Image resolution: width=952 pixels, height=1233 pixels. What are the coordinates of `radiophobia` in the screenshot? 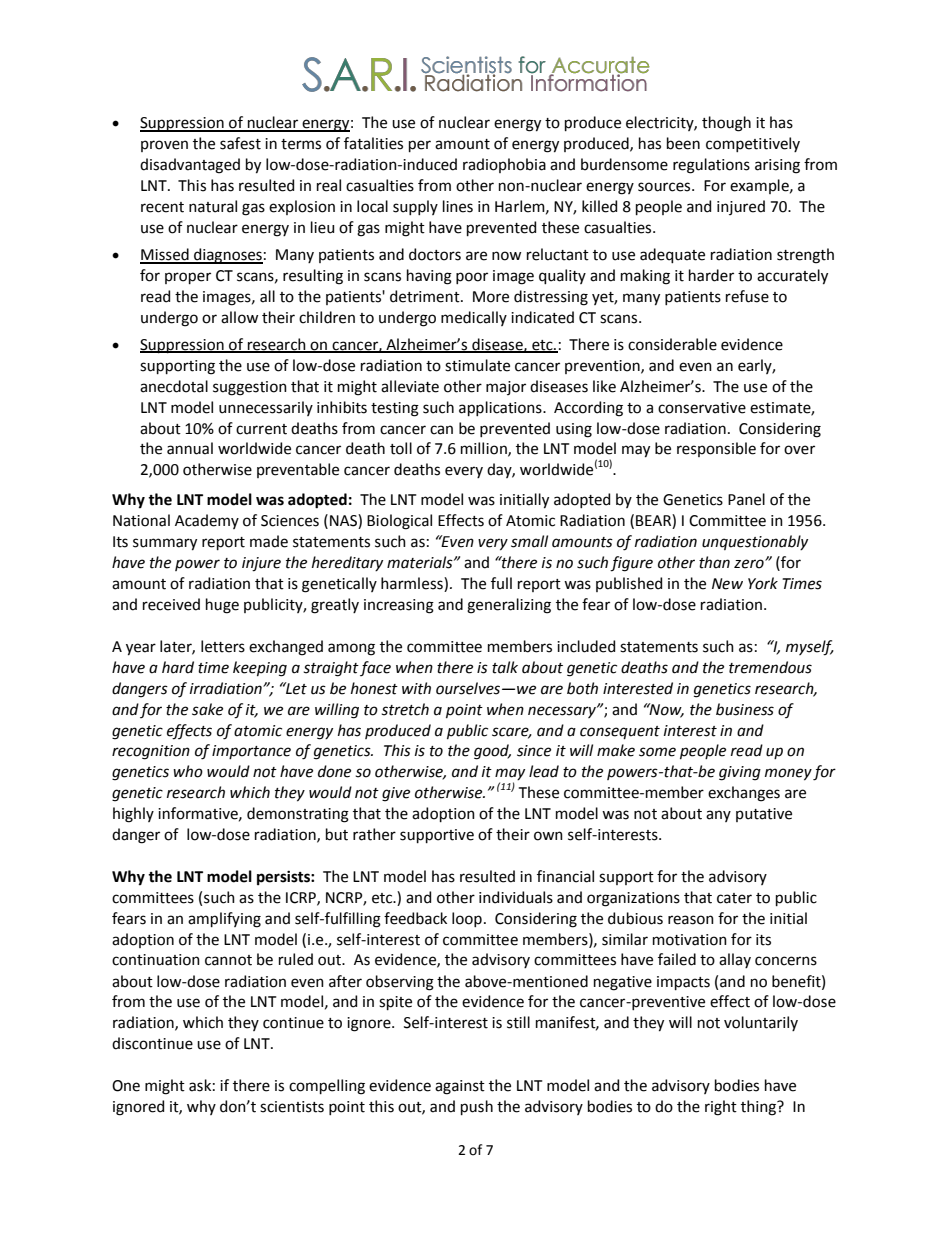 It's located at (504, 165).
